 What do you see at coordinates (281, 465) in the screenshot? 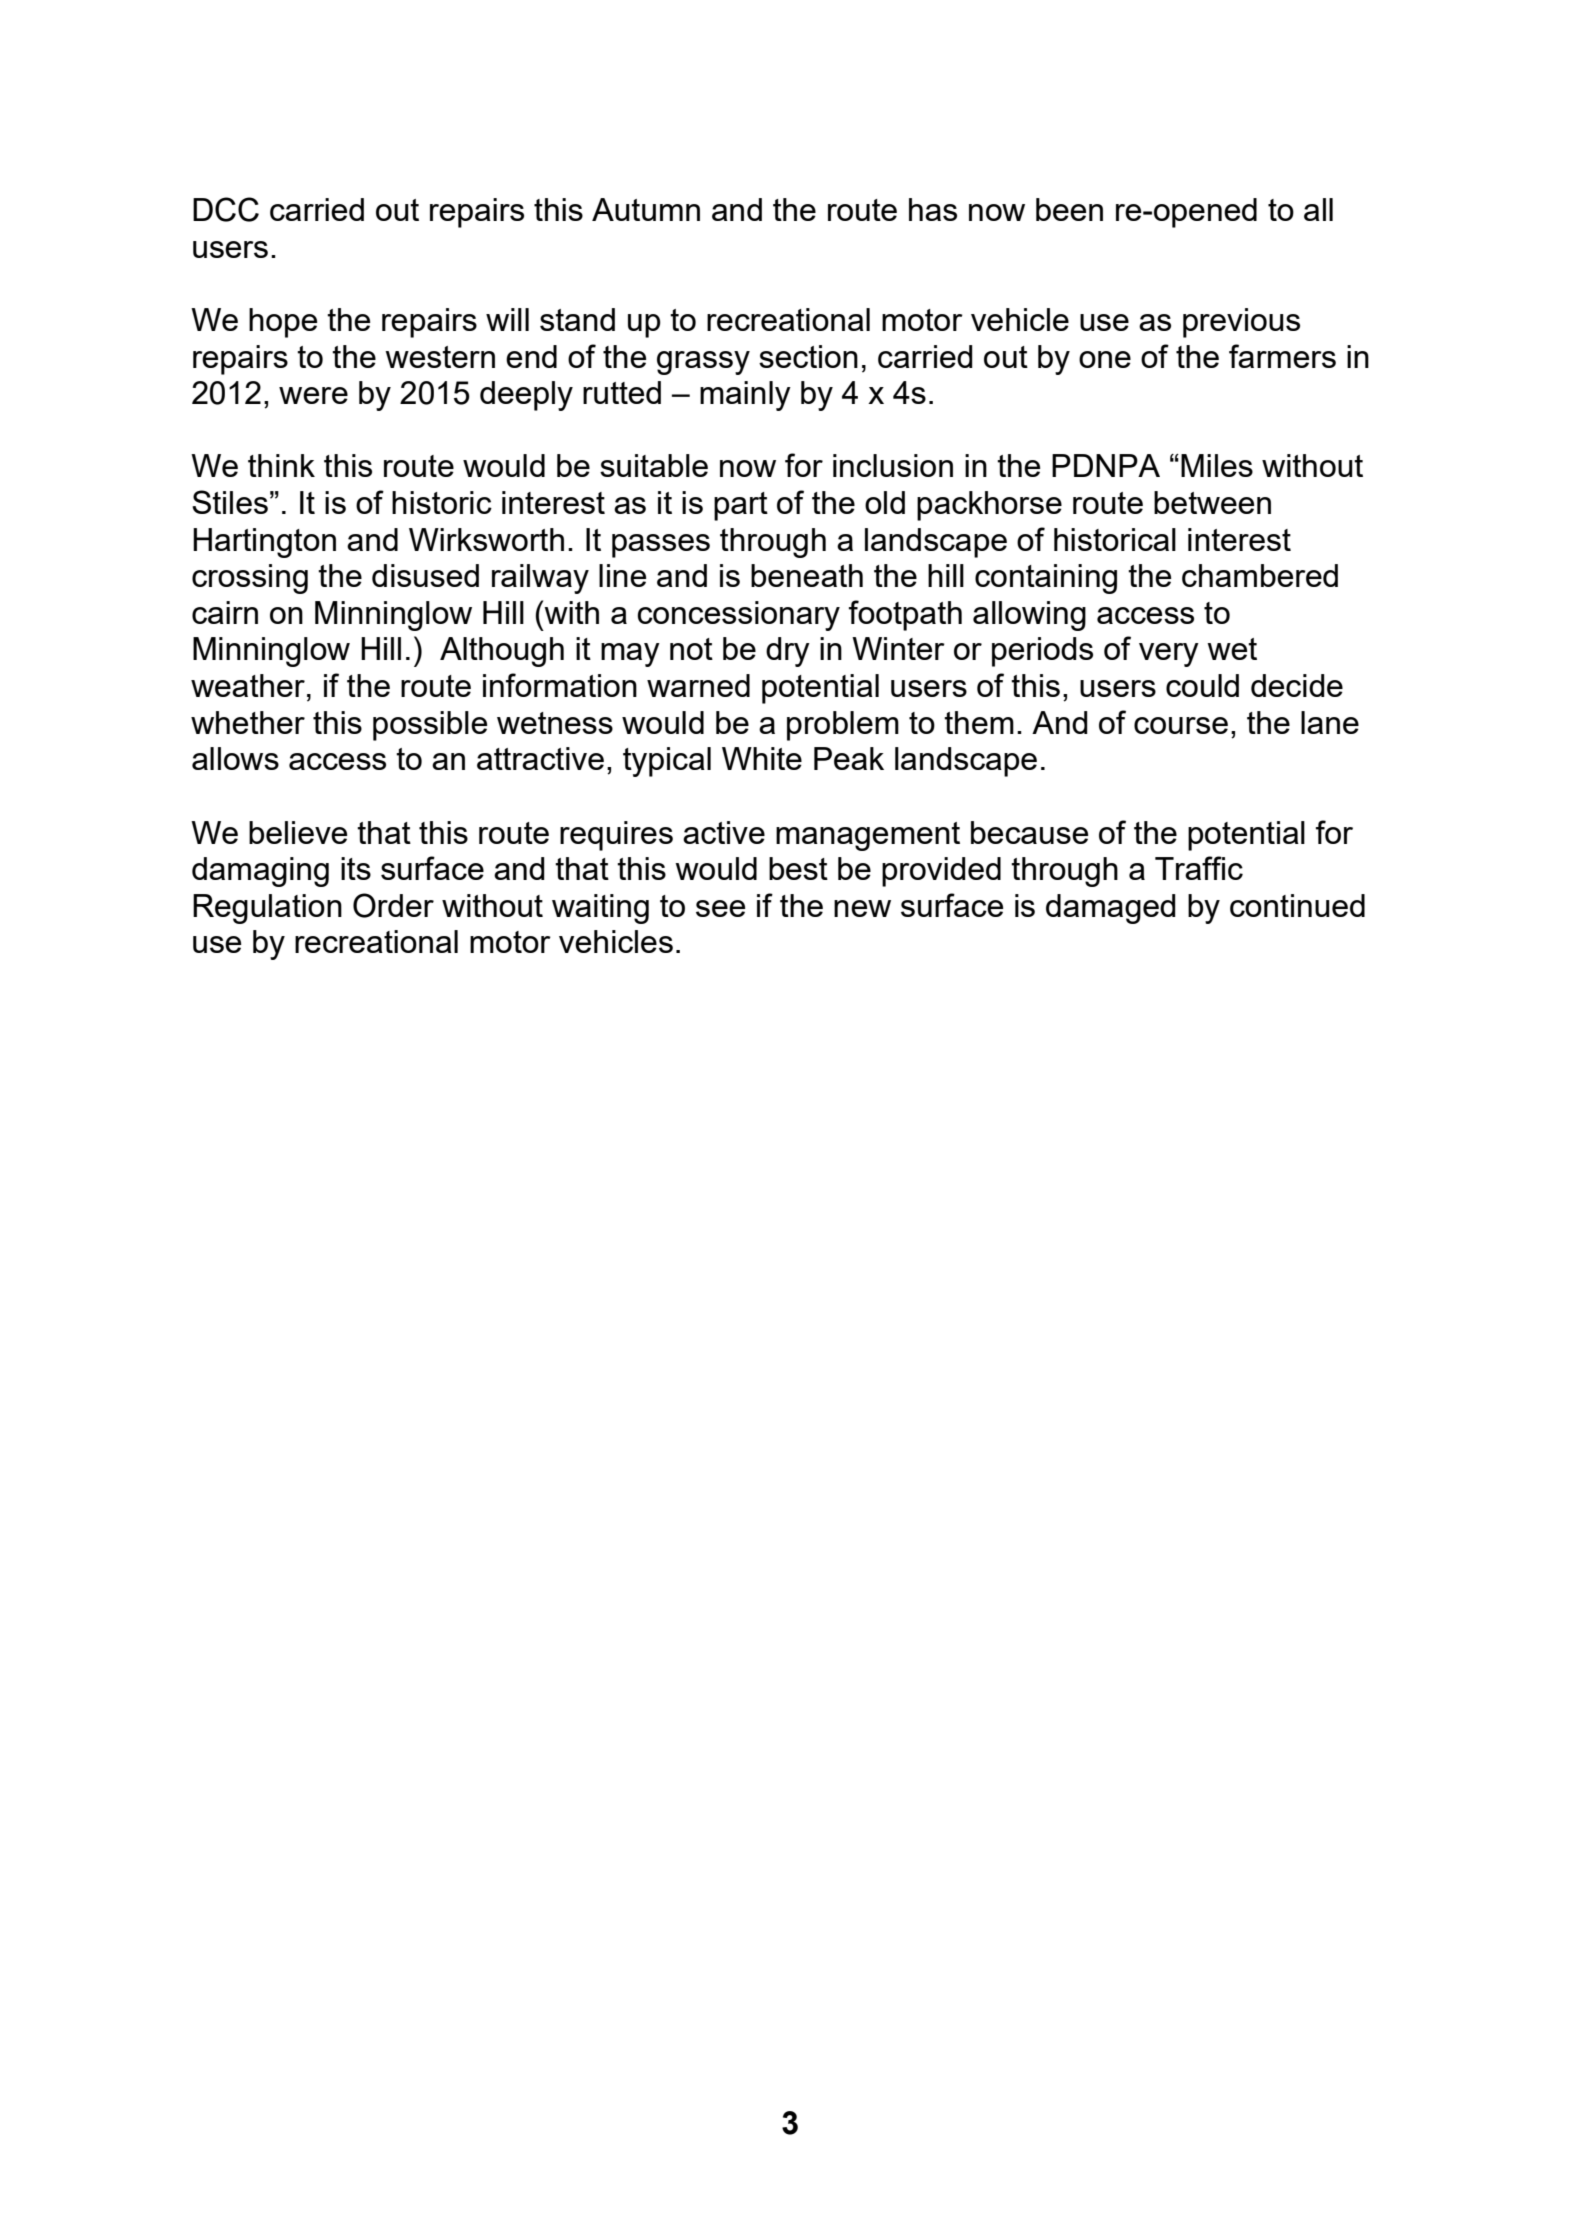
I see `think` at bounding box center [281, 465].
